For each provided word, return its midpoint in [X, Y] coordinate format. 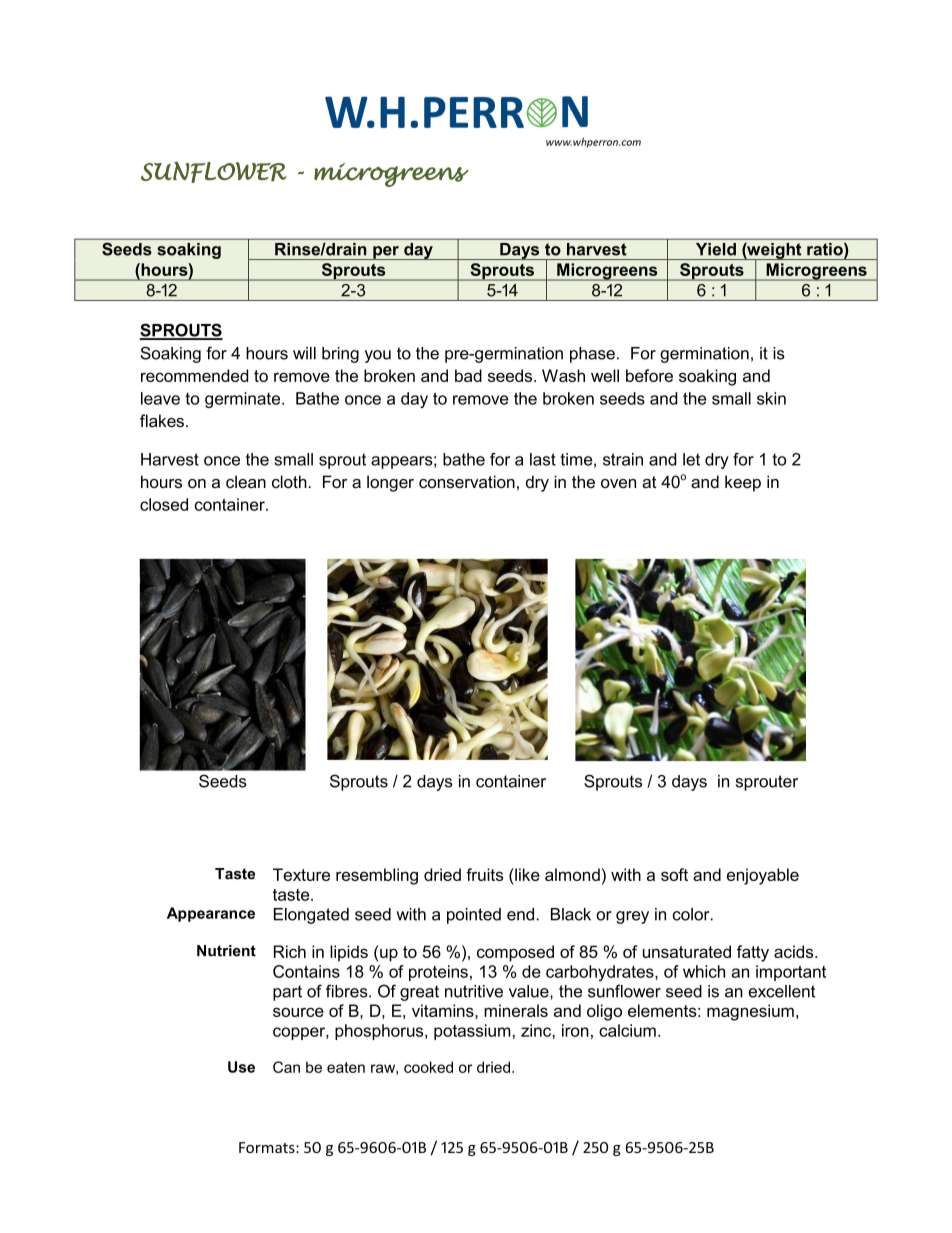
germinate [244, 400]
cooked [428, 1067]
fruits [484, 874]
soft [674, 874]
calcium [627, 1030]
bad [468, 375]
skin [771, 398]
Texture [301, 874]
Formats [268, 1147]
